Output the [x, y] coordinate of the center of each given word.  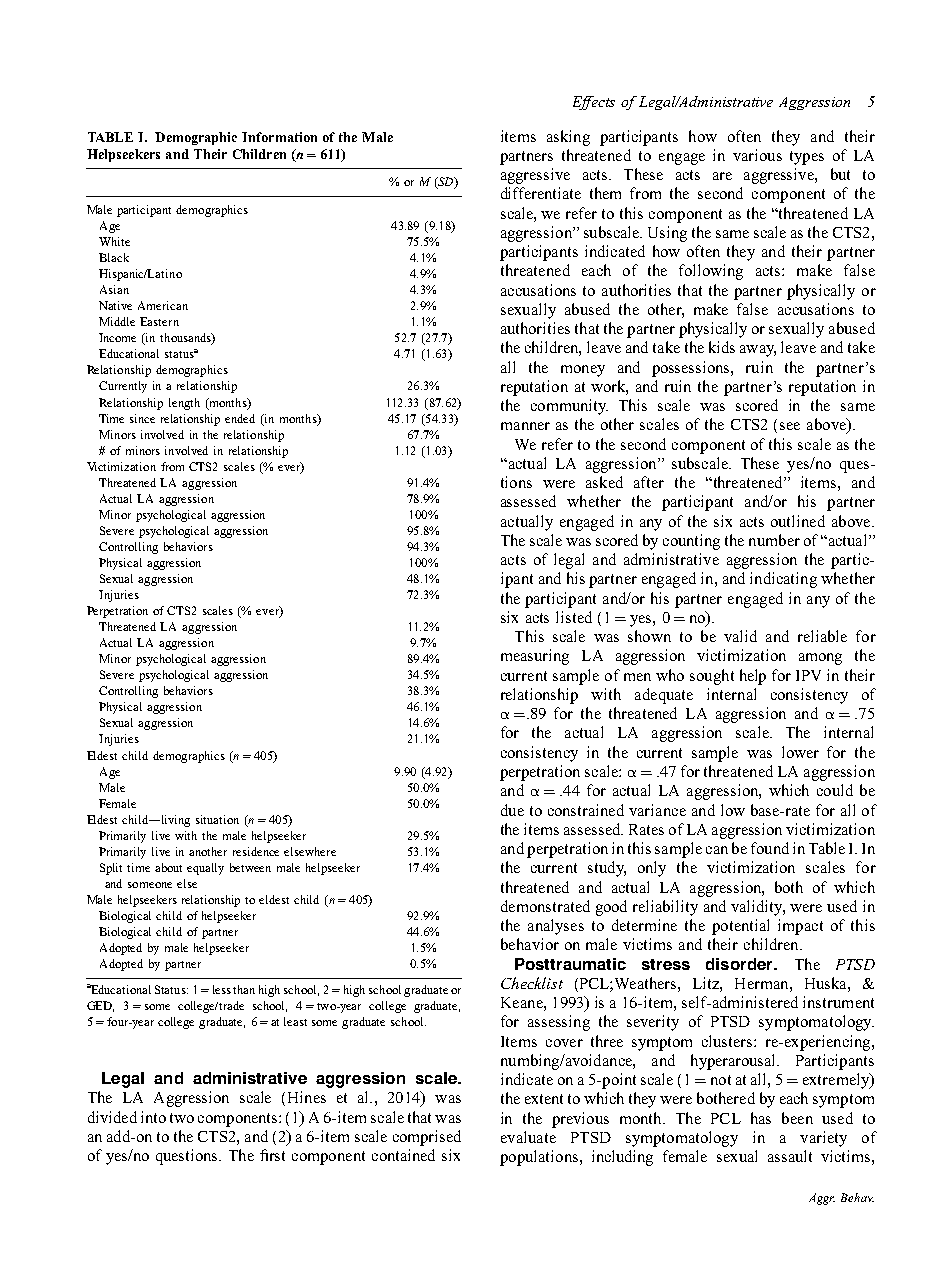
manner [525, 426]
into [153, 1117]
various [757, 155]
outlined [798, 521]
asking [568, 138]
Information [279, 137]
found [770, 848]
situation [217, 819]
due [512, 810]
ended [240, 418]
